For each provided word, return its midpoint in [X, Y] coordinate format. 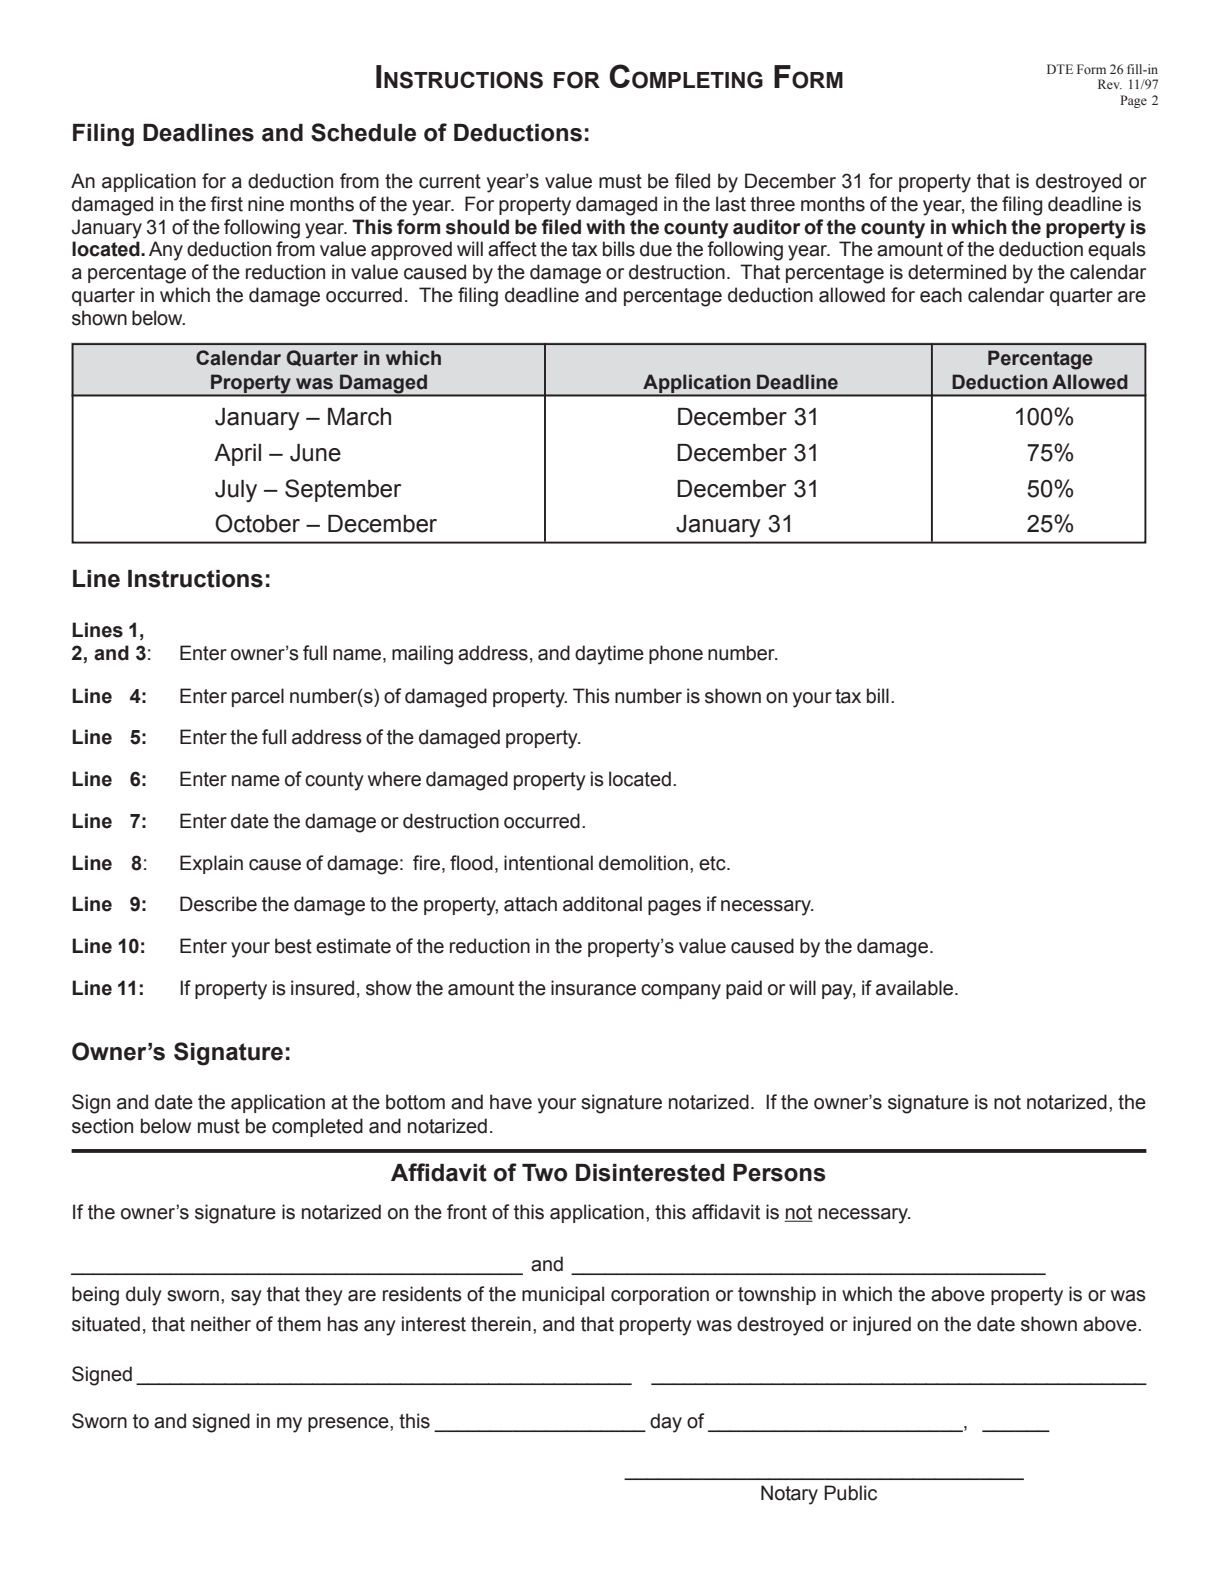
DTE [1060, 69]
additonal [602, 904]
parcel [258, 697]
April [237, 455]
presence [349, 1424]
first [226, 204]
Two [544, 1173]
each [941, 295]
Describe [218, 904]
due [656, 249]
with [605, 227]
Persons [779, 1173]
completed [317, 1127]
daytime [609, 655]
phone [676, 654]
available [916, 988]
